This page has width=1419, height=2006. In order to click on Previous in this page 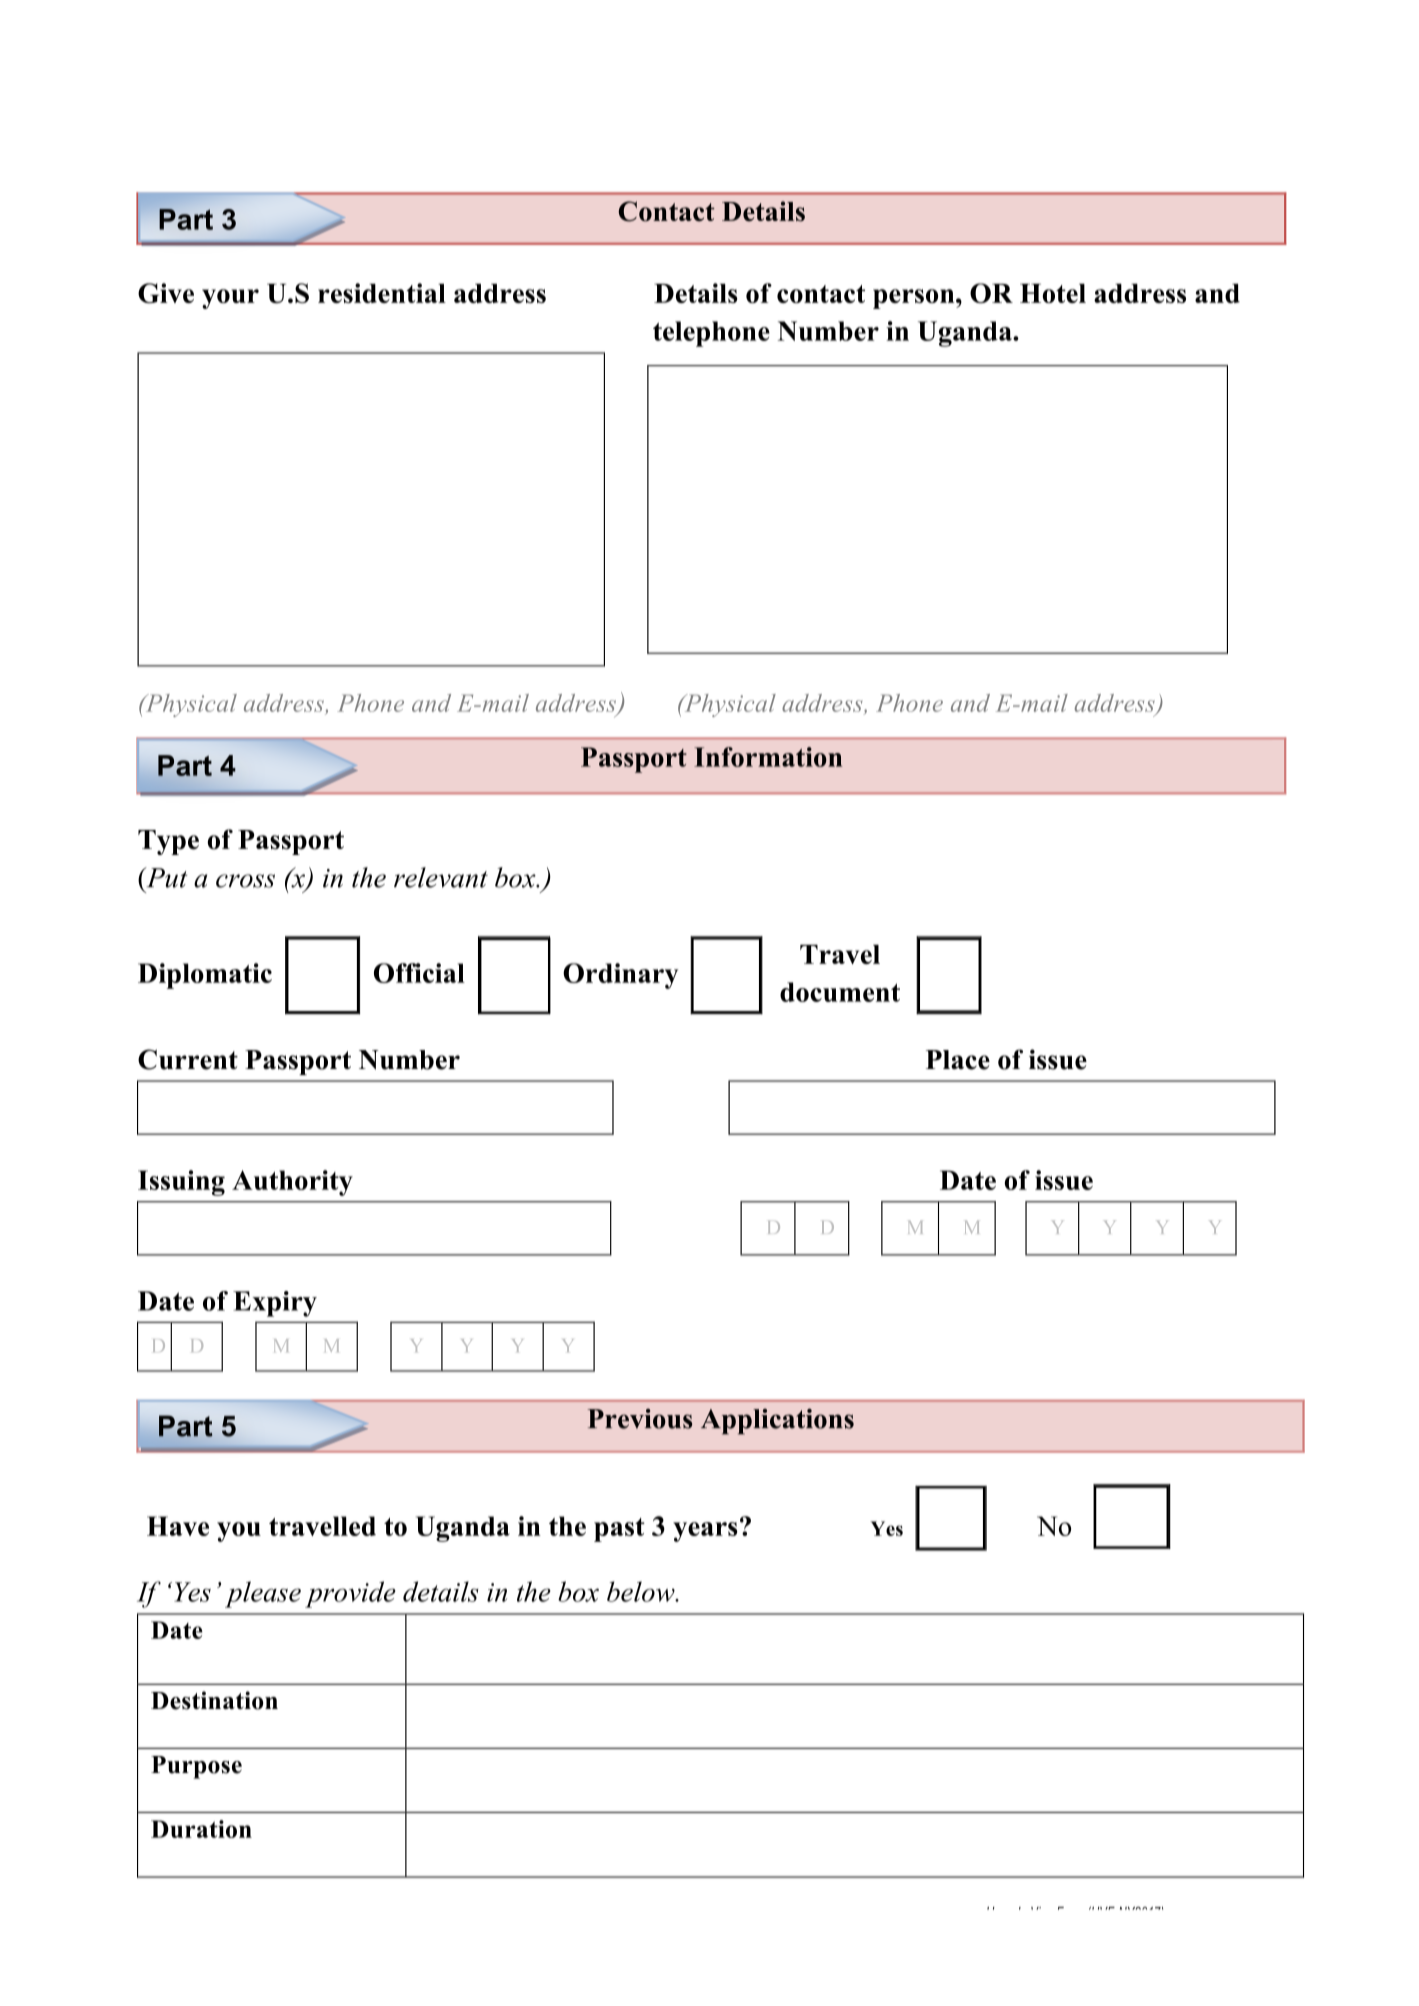, I will do `click(640, 1419)`.
